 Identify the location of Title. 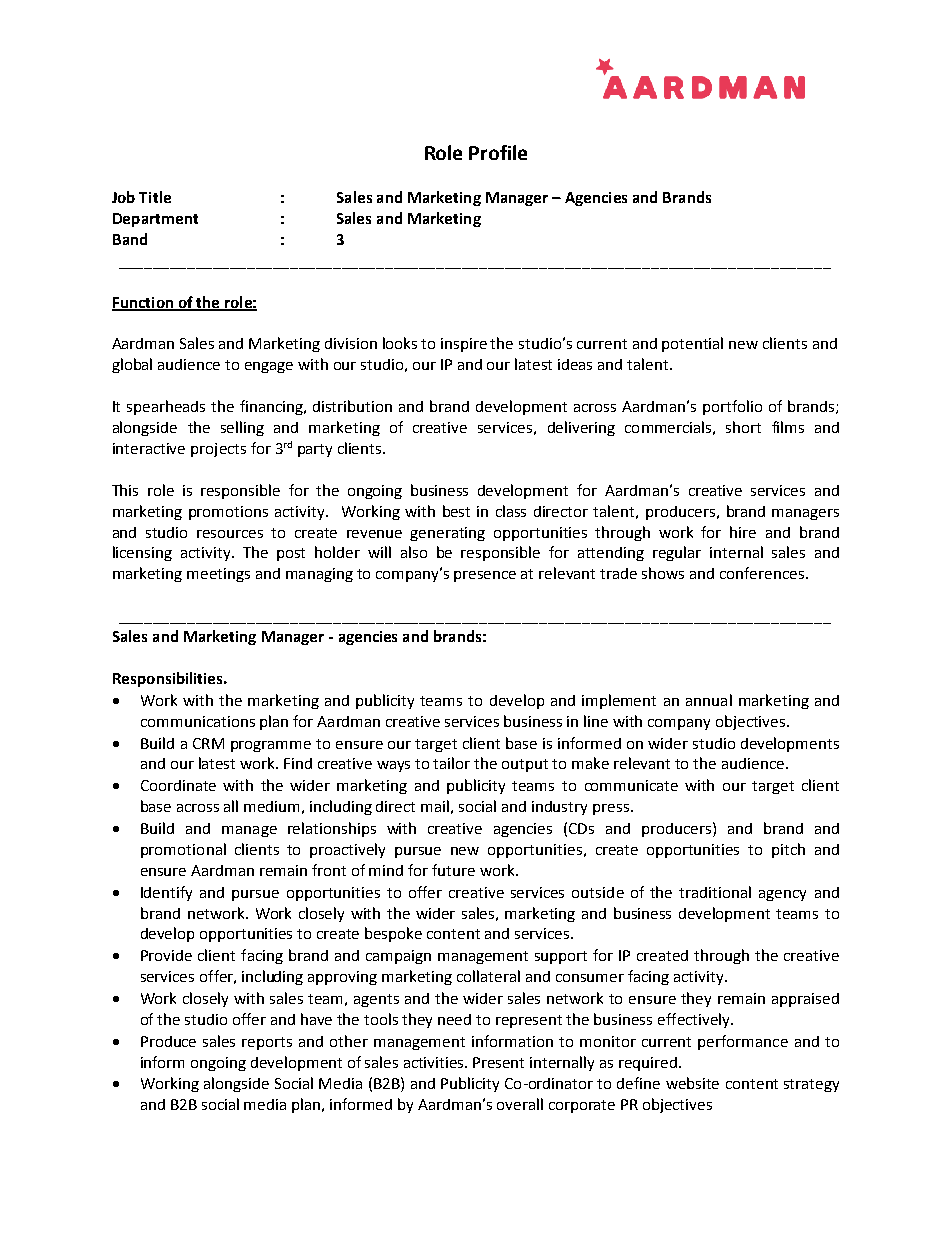
(155, 197).
